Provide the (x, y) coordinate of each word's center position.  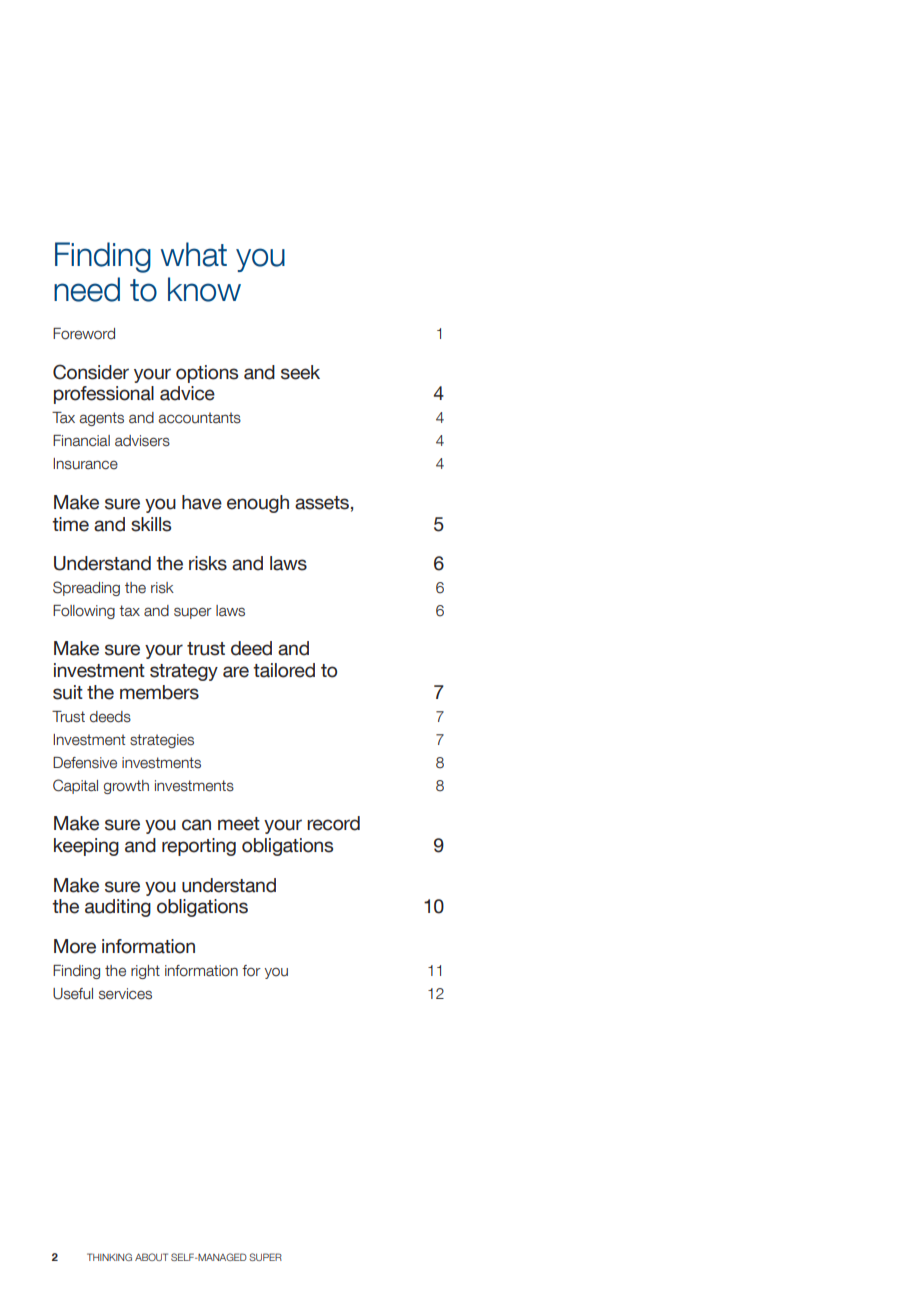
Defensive (85, 763)
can (196, 825)
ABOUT (151, 1257)
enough (258, 504)
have (202, 502)
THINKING (109, 1257)
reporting (199, 847)
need (87, 289)
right (145, 972)
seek (300, 372)
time (70, 524)
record (333, 823)
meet (239, 824)
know (204, 289)
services (125, 994)
